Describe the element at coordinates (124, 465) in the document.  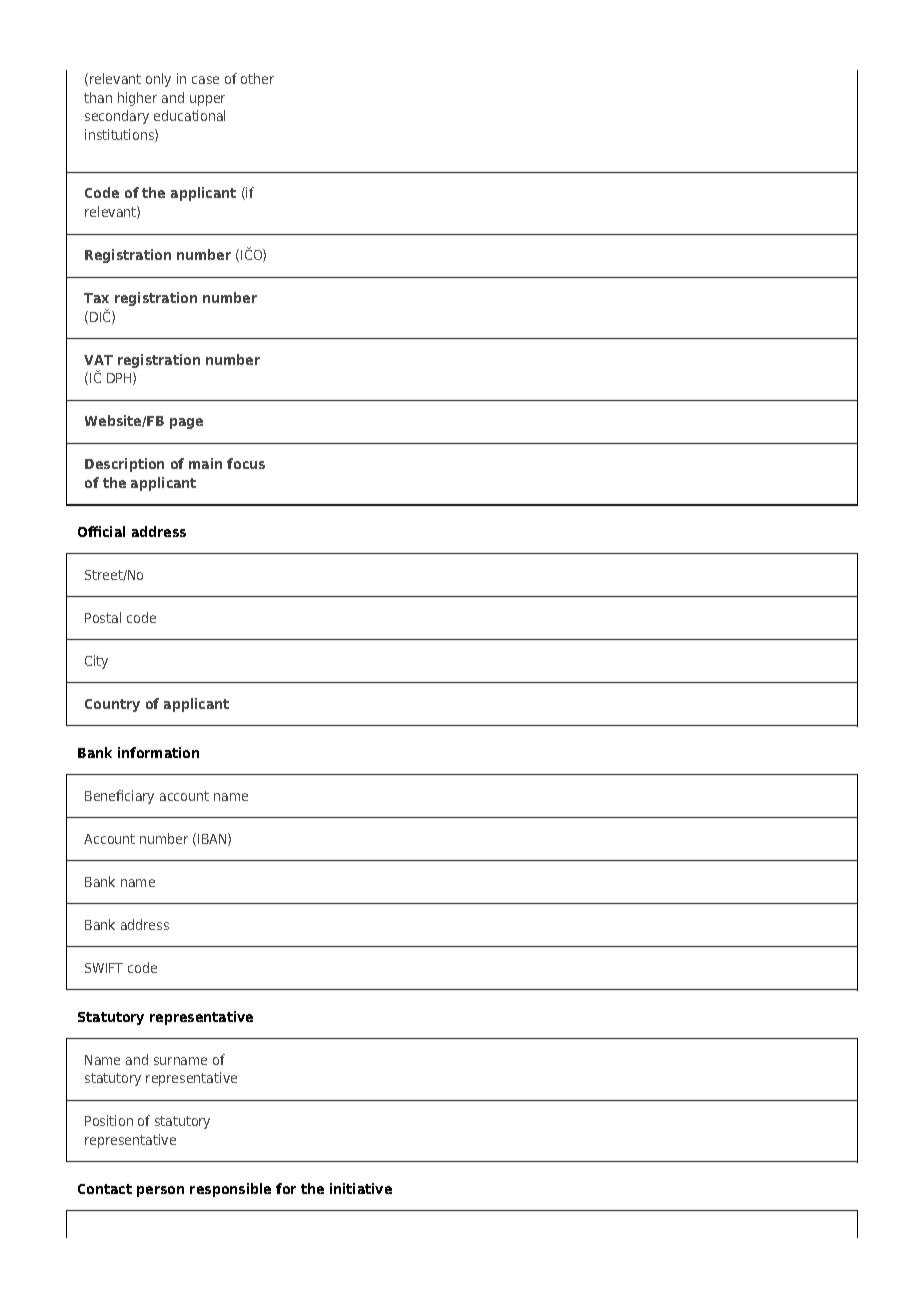
I see `Description` at that location.
